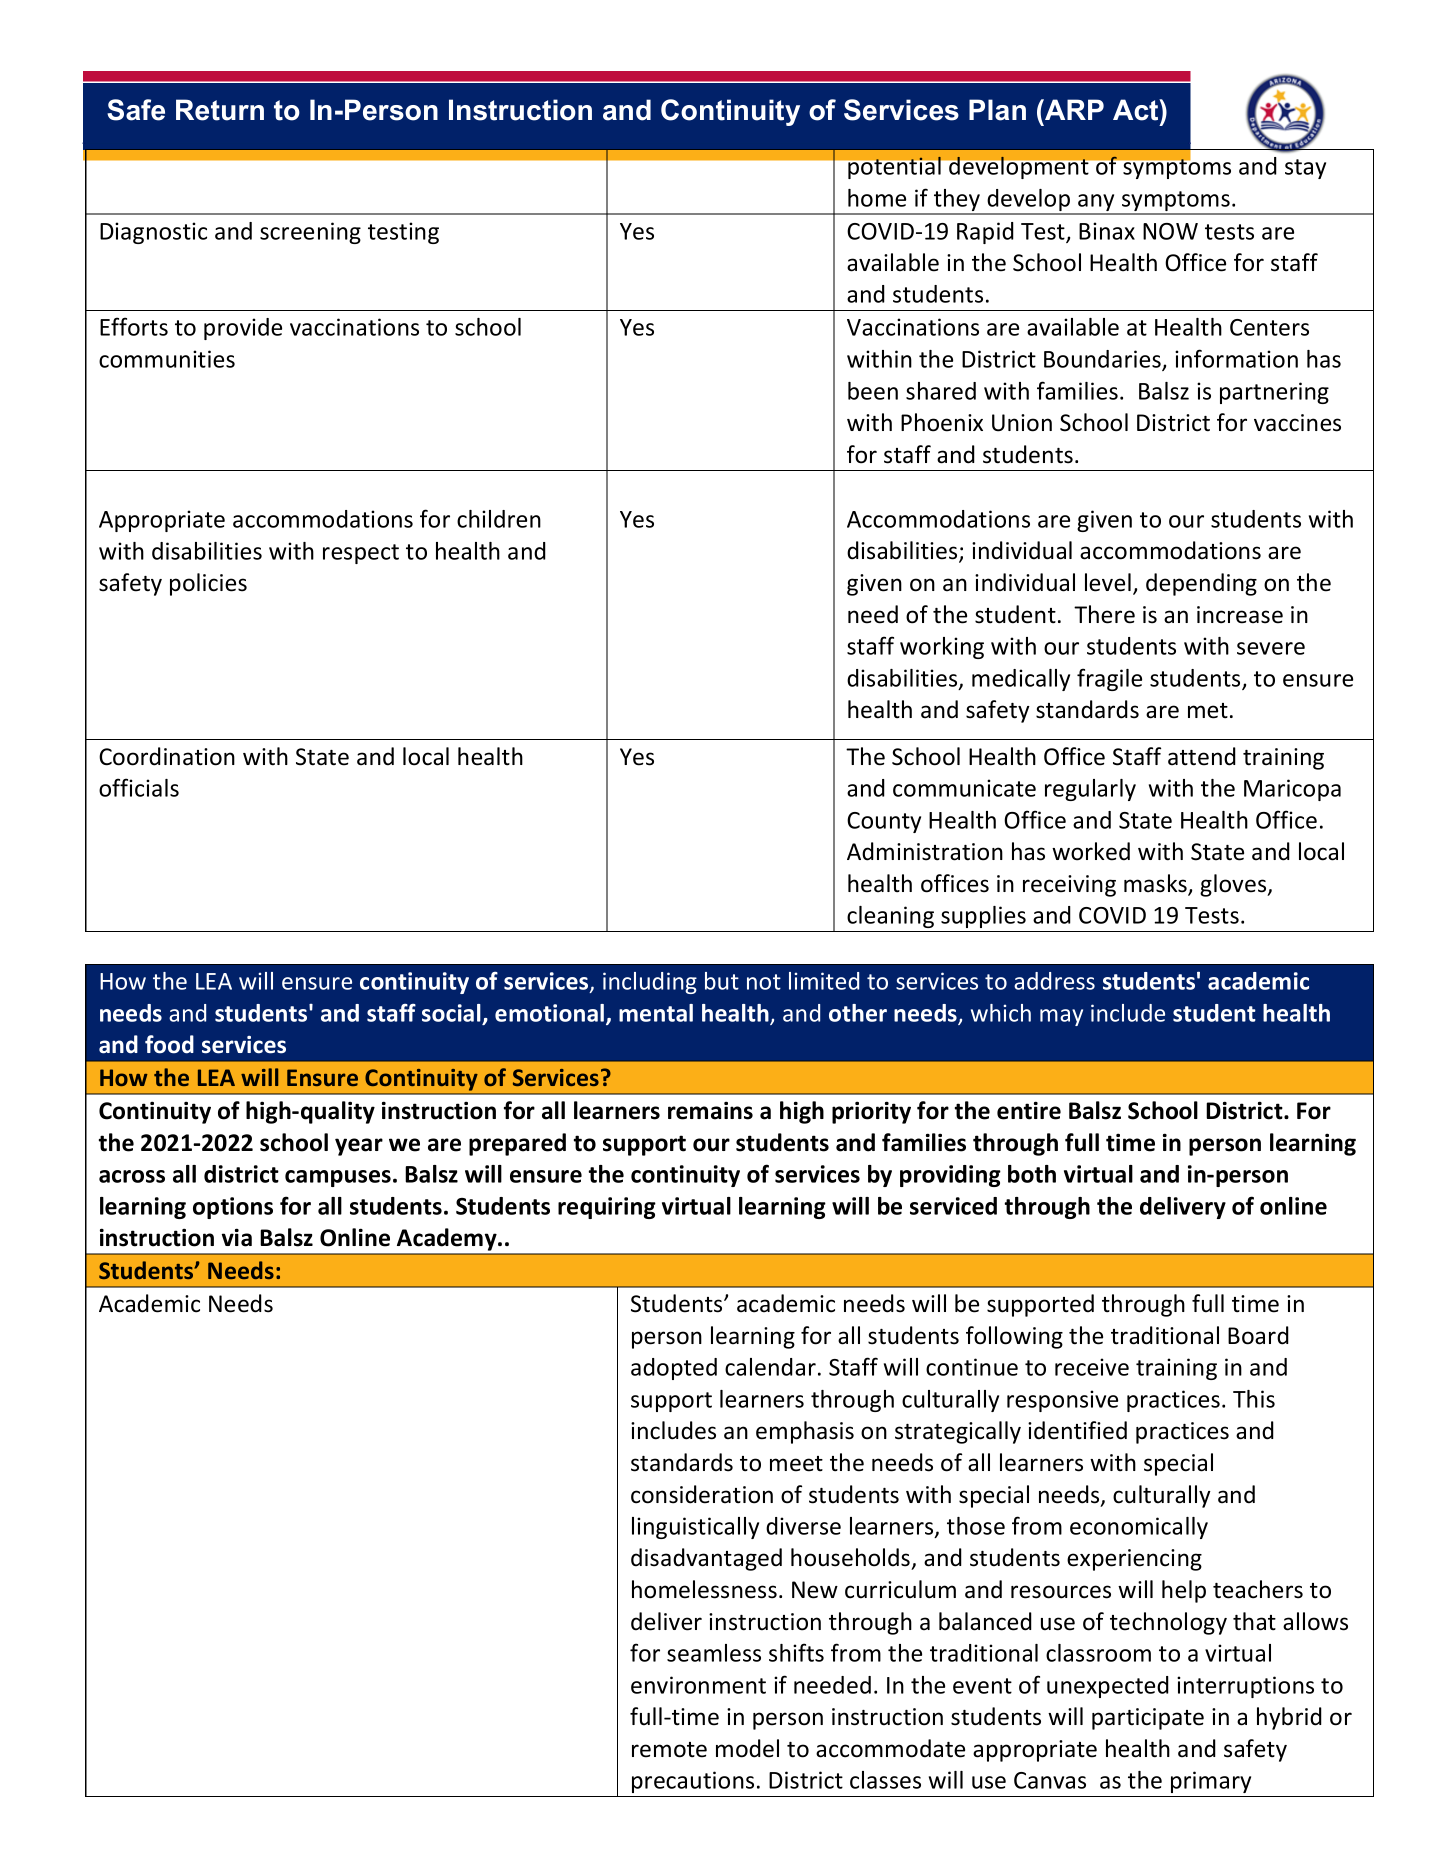 The width and height of the document is (1448, 1874). What do you see at coordinates (957, 201) in the document?
I see `they` at bounding box center [957, 201].
